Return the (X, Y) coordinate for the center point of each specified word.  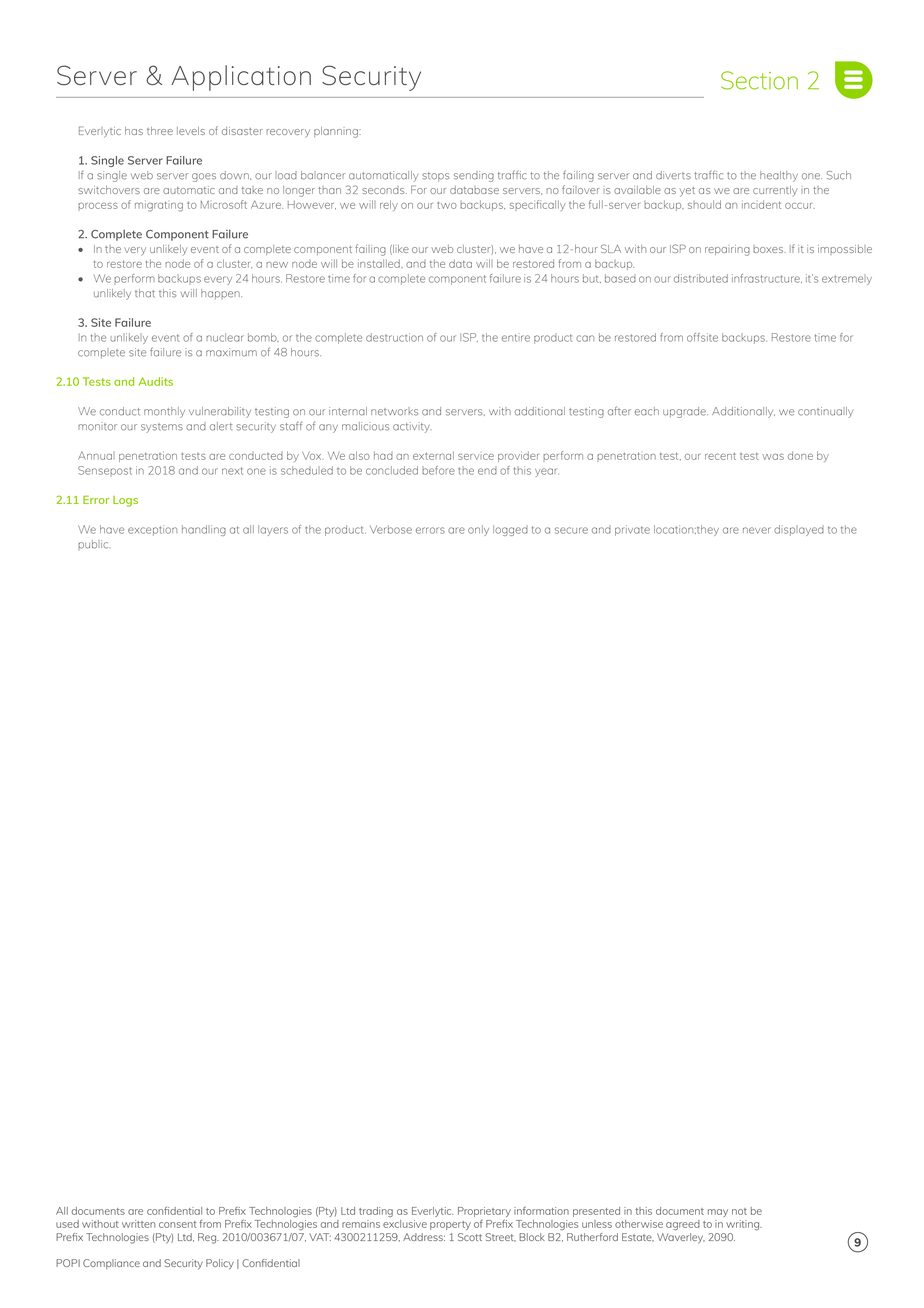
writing (744, 1225)
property (450, 1225)
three (160, 131)
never (757, 530)
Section (759, 80)
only (478, 530)
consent (178, 1224)
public (93, 545)
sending (474, 176)
